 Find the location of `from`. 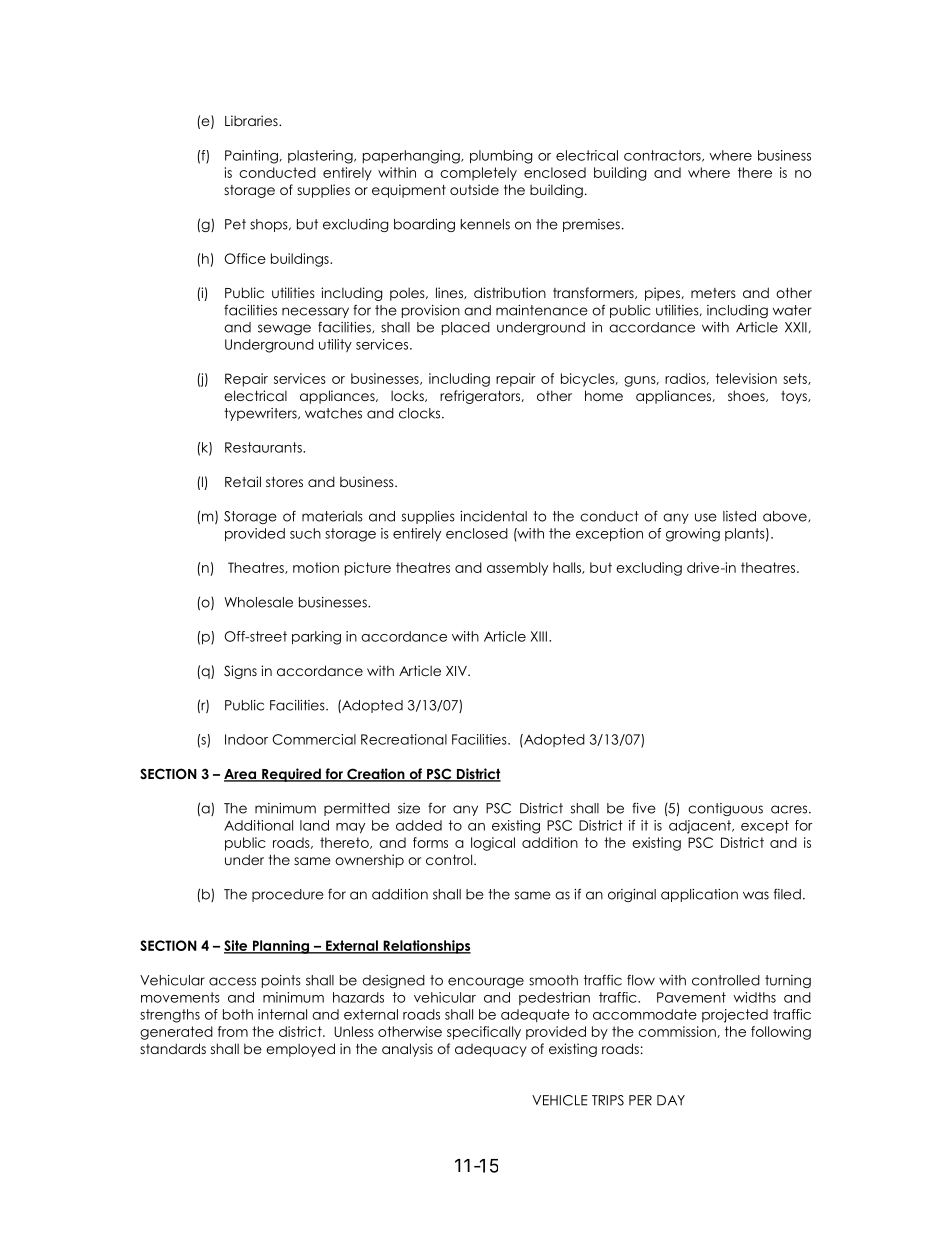

from is located at coordinates (233, 1031).
